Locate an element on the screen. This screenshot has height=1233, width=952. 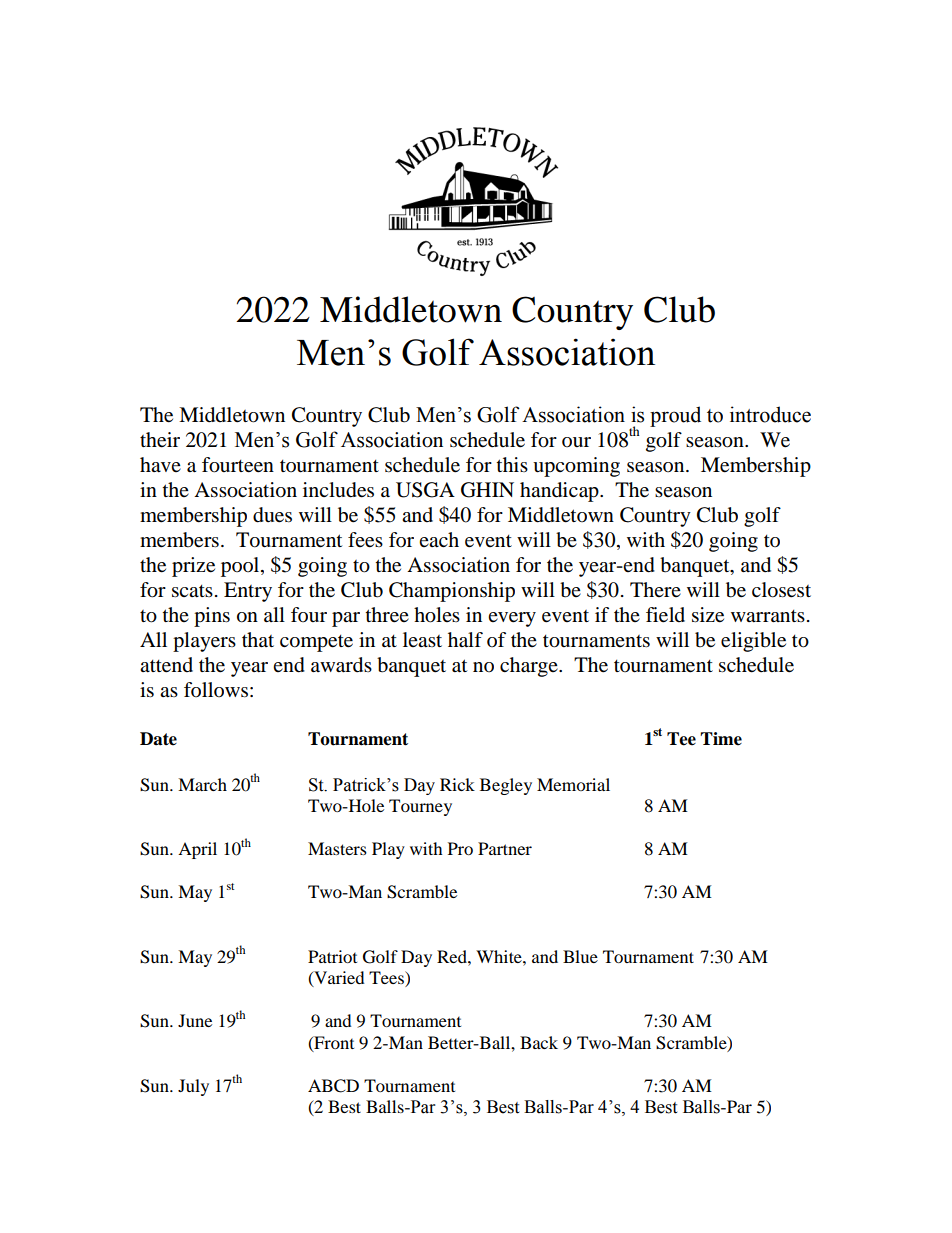
Blue is located at coordinates (580, 956).
